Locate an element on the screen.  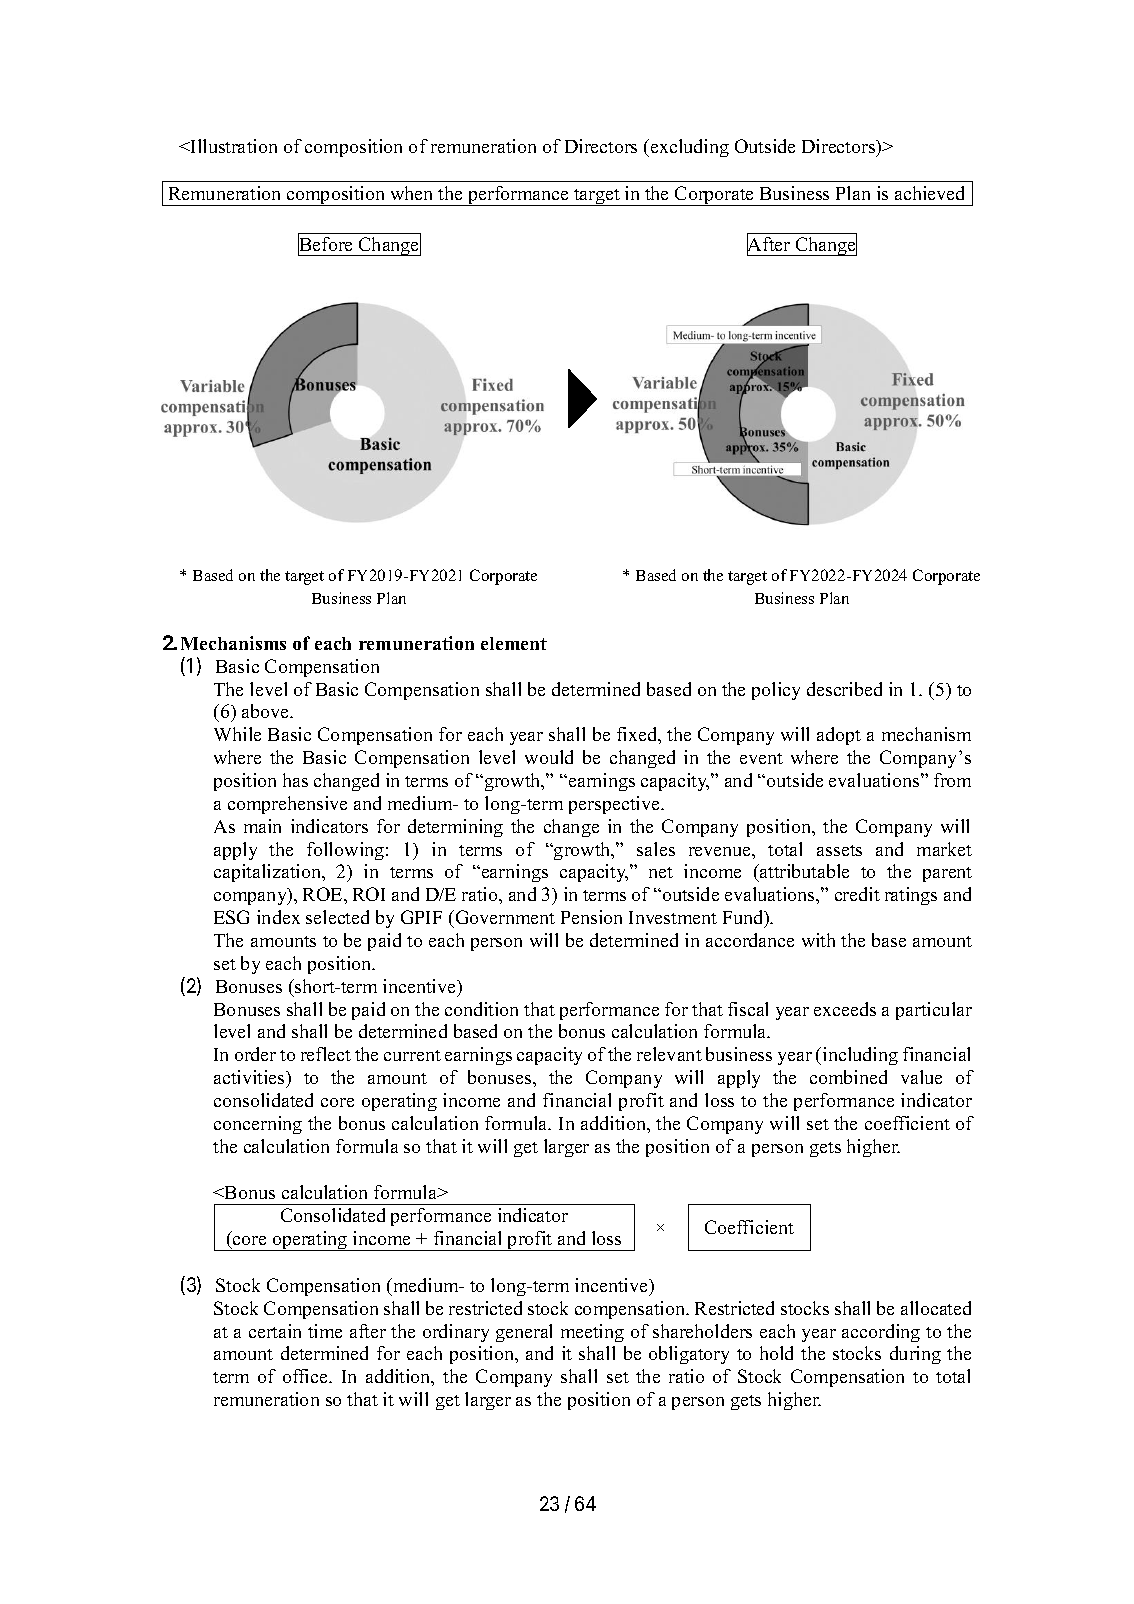
selected is located at coordinates (337, 917).
